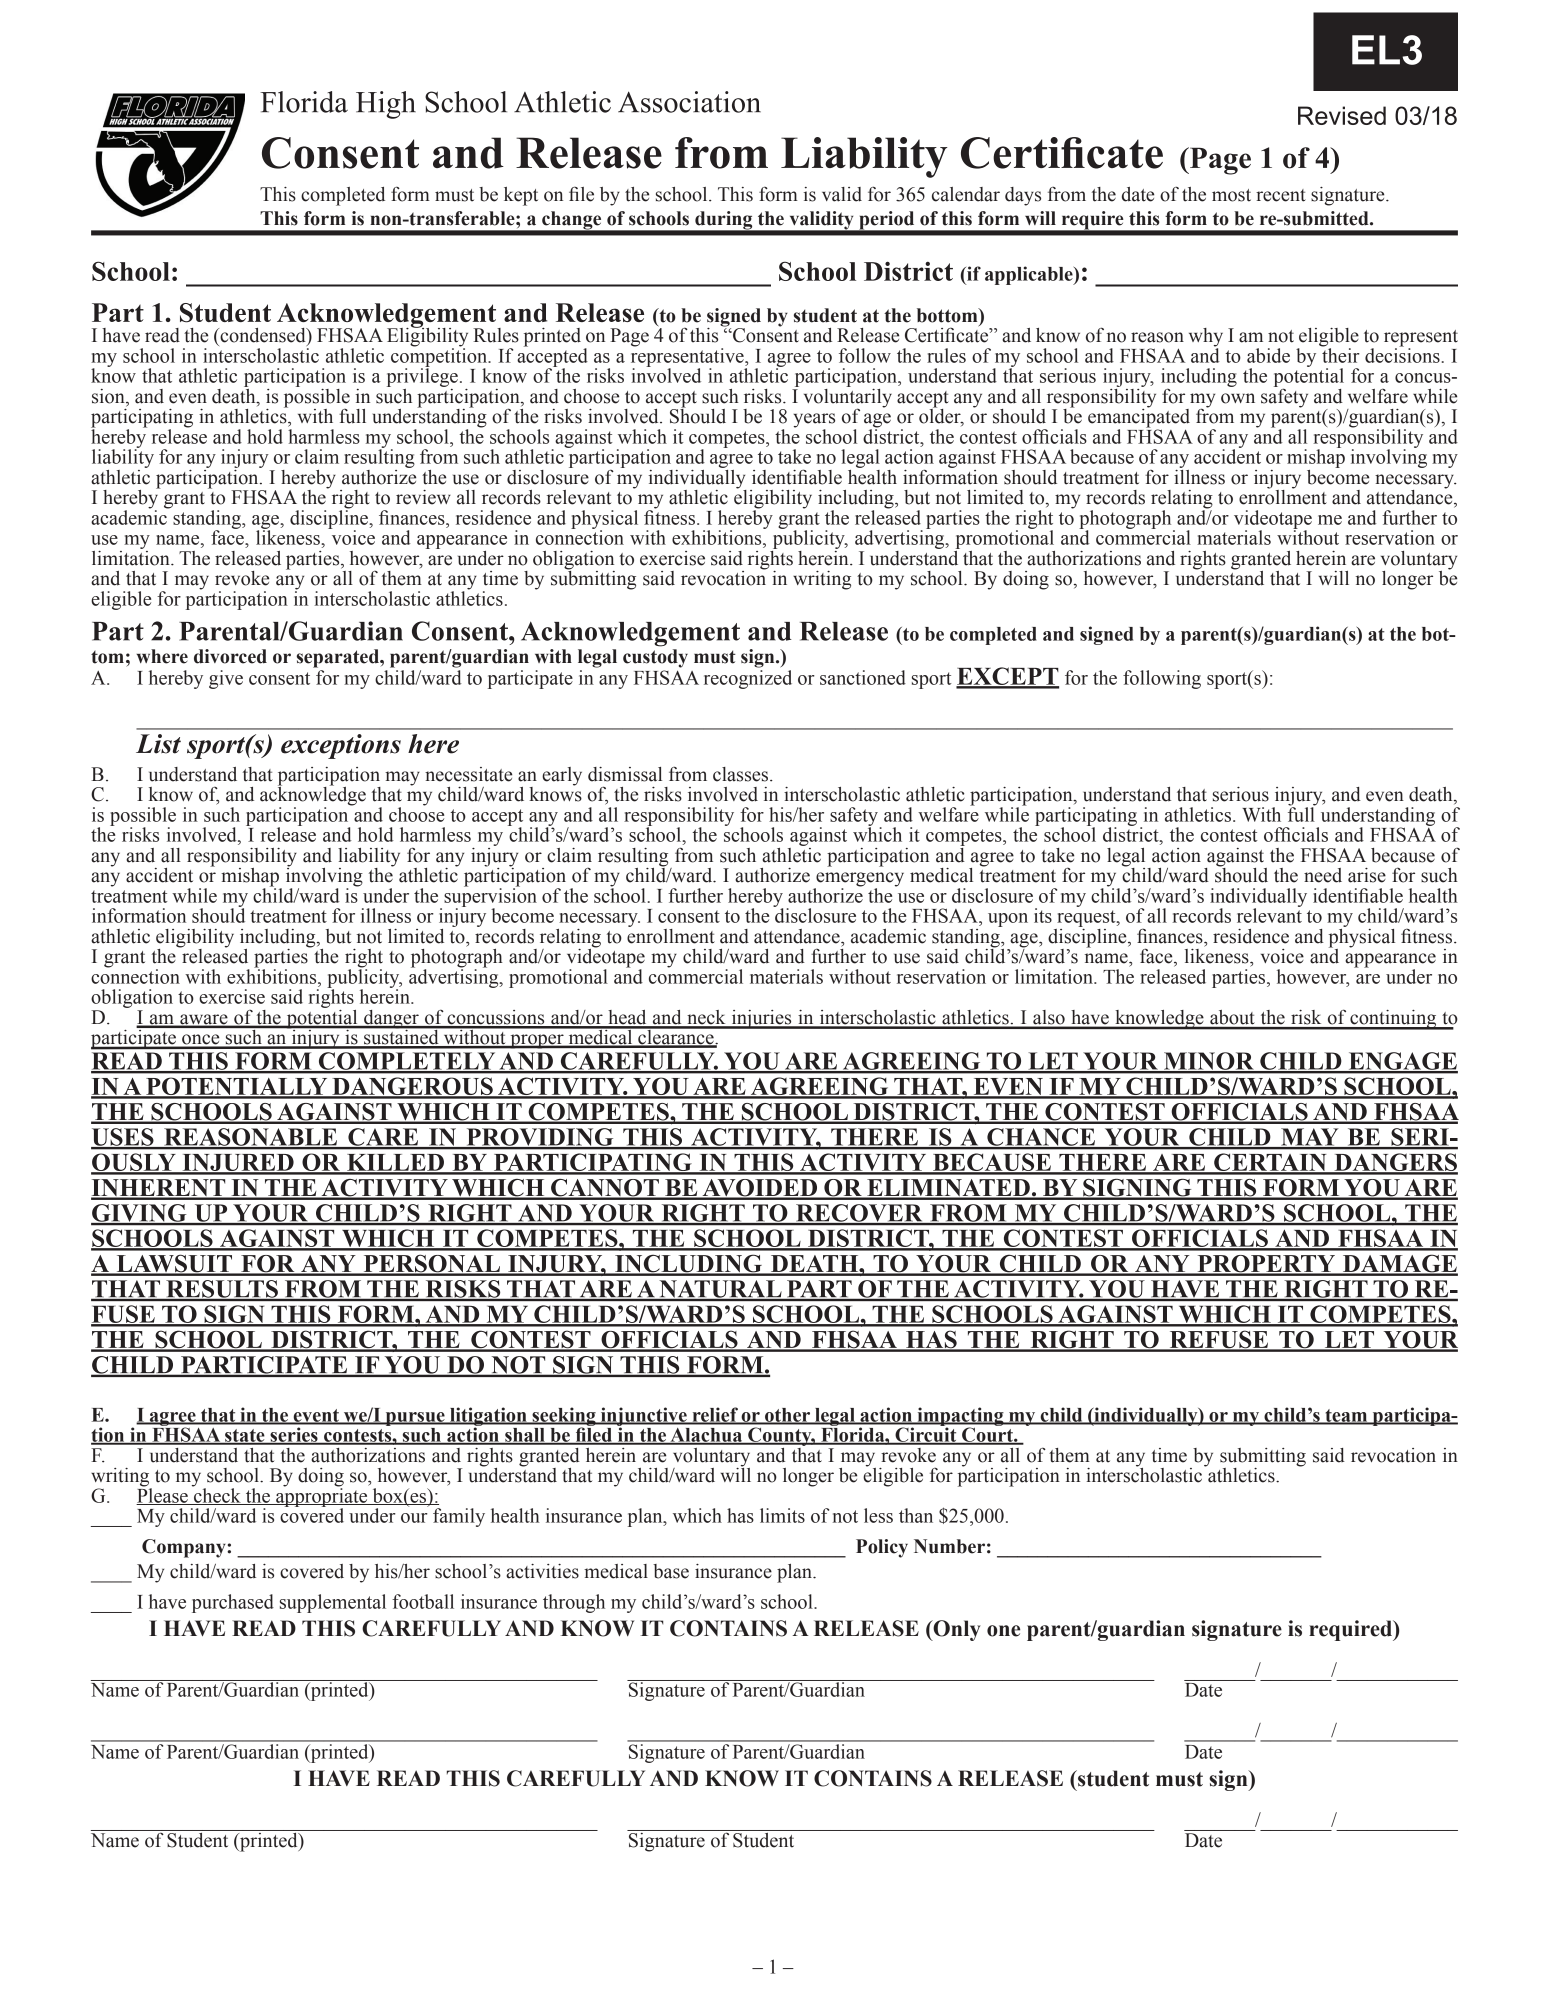  What do you see at coordinates (1238, 398) in the image?
I see `own` at bounding box center [1238, 398].
